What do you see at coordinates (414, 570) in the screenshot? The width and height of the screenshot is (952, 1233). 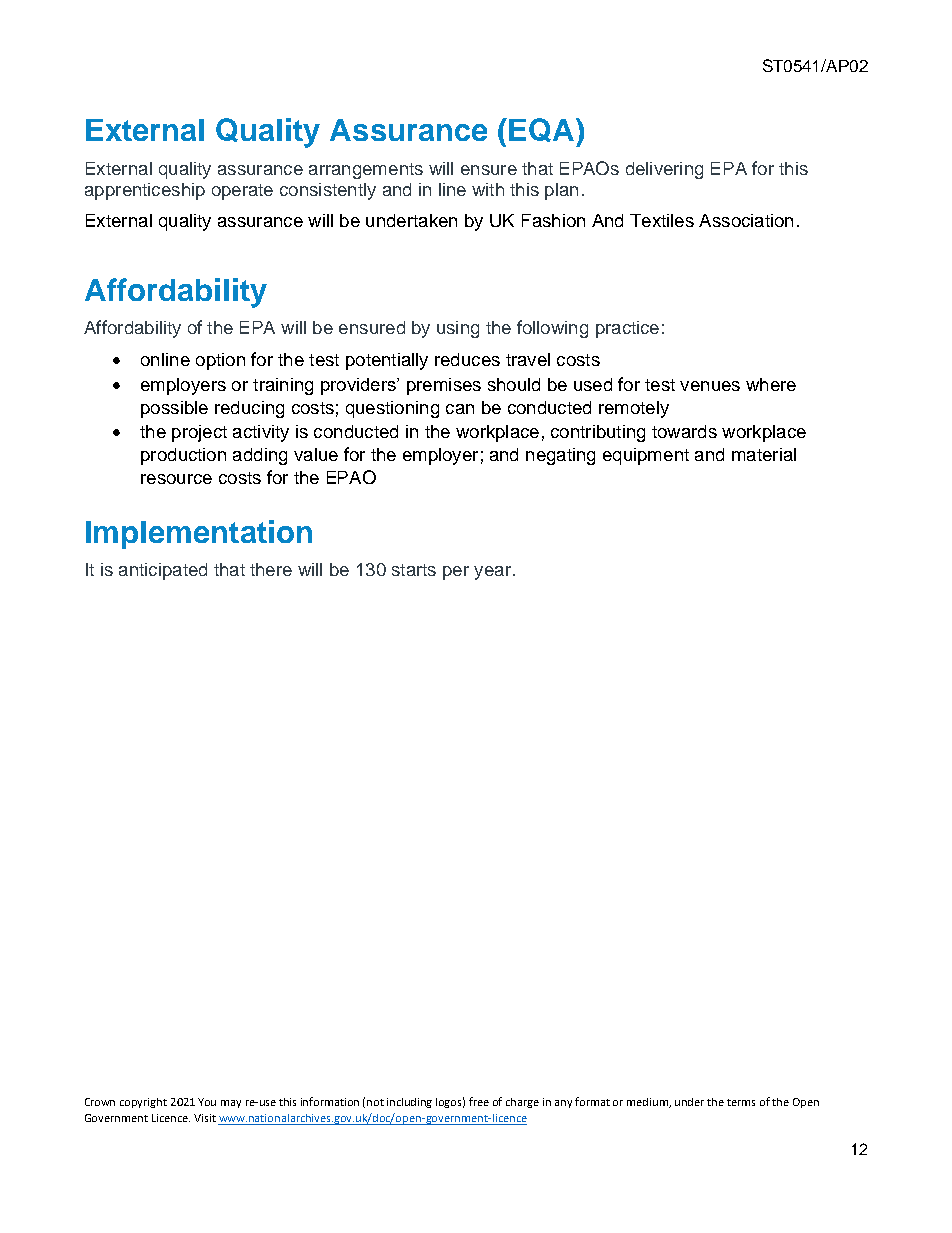 I see `starts` at bounding box center [414, 570].
